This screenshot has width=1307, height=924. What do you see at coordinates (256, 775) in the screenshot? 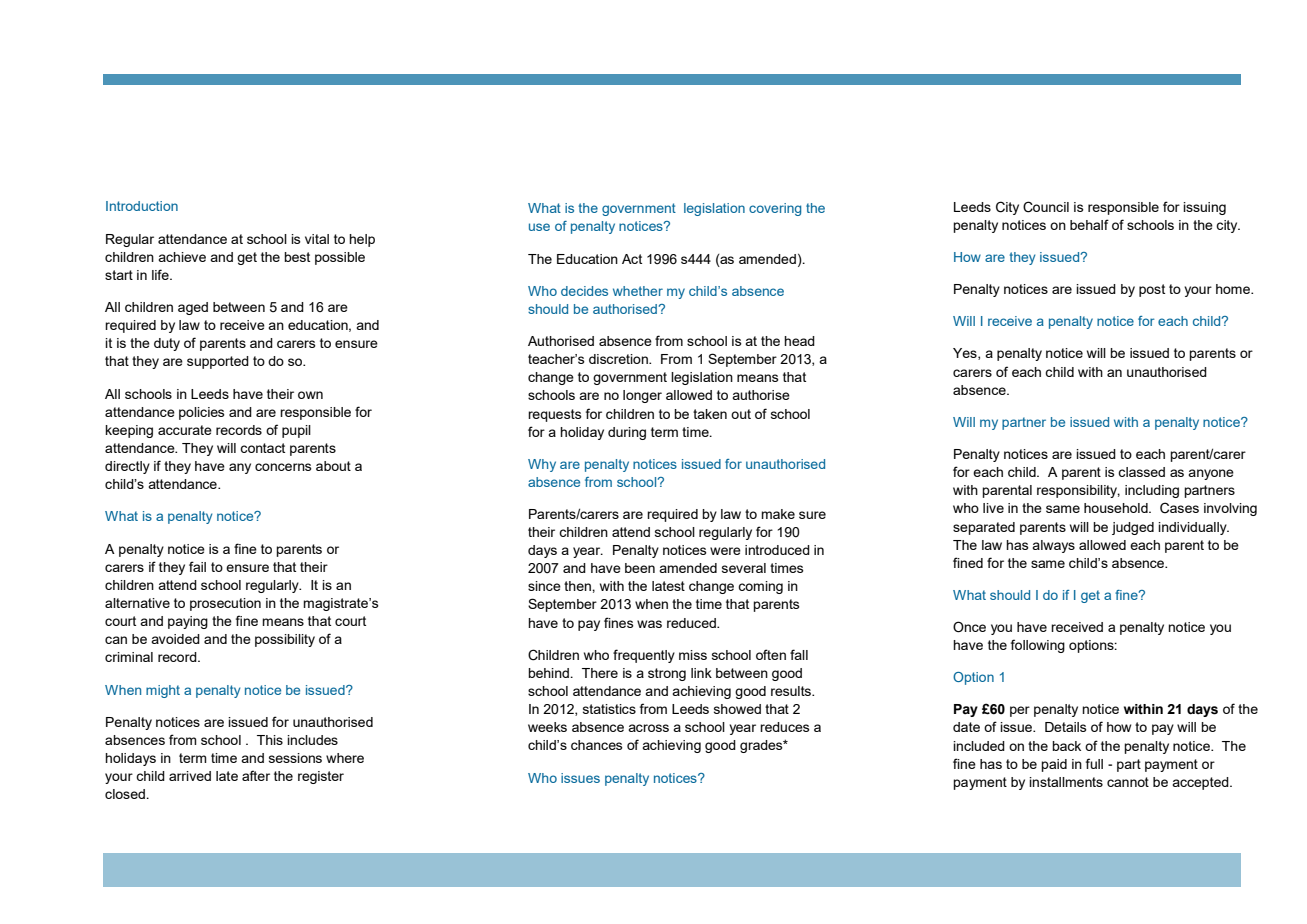
I see `after` at bounding box center [256, 775].
